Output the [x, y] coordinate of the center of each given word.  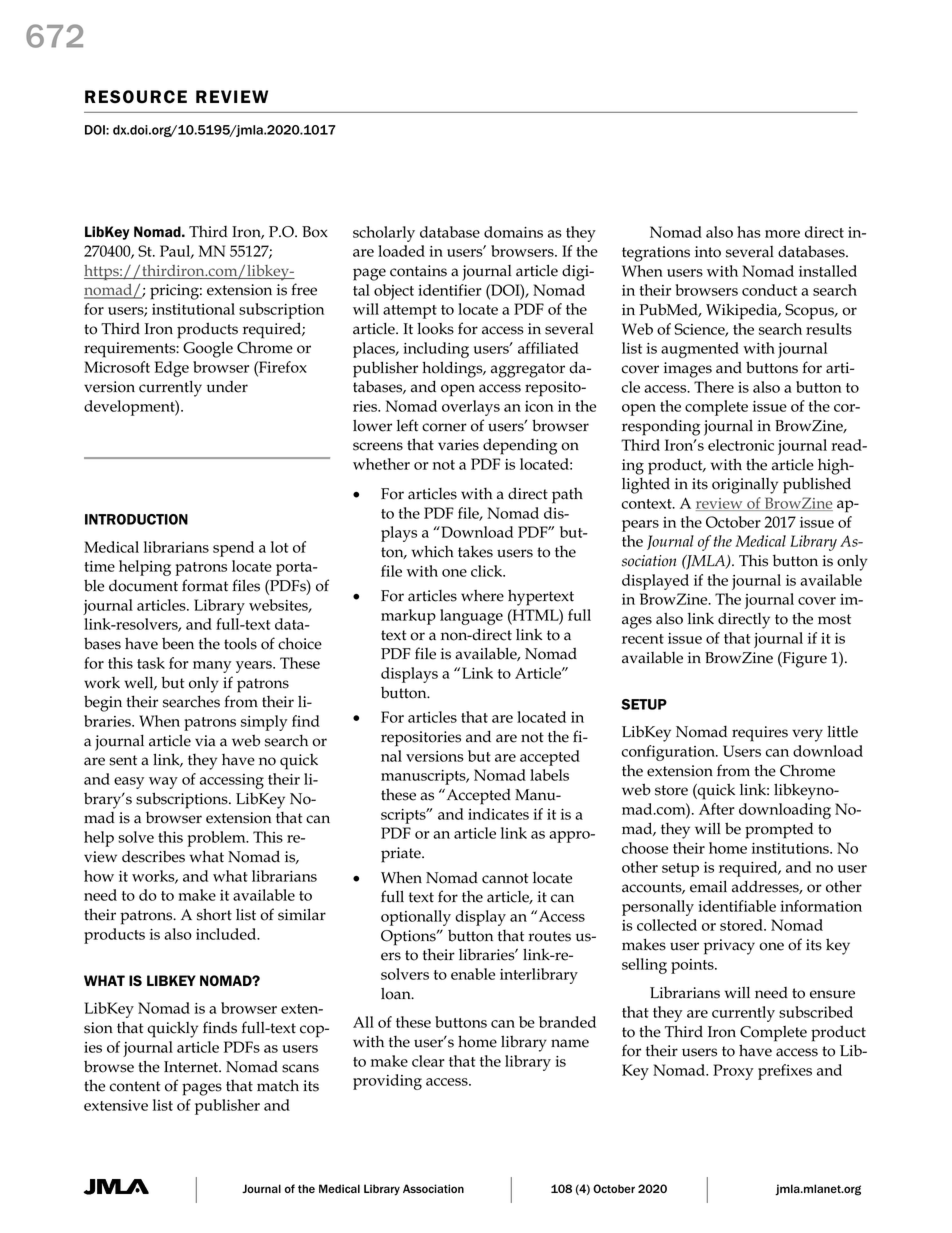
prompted [779, 831]
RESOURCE [136, 97]
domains [513, 232]
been [178, 643]
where [482, 596]
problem [217, 839]
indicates [498, 814]
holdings [453, 369]
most [834, 619]
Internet [192, 1067]
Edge [172, 369]
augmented [700, 350]
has [749, 232]
